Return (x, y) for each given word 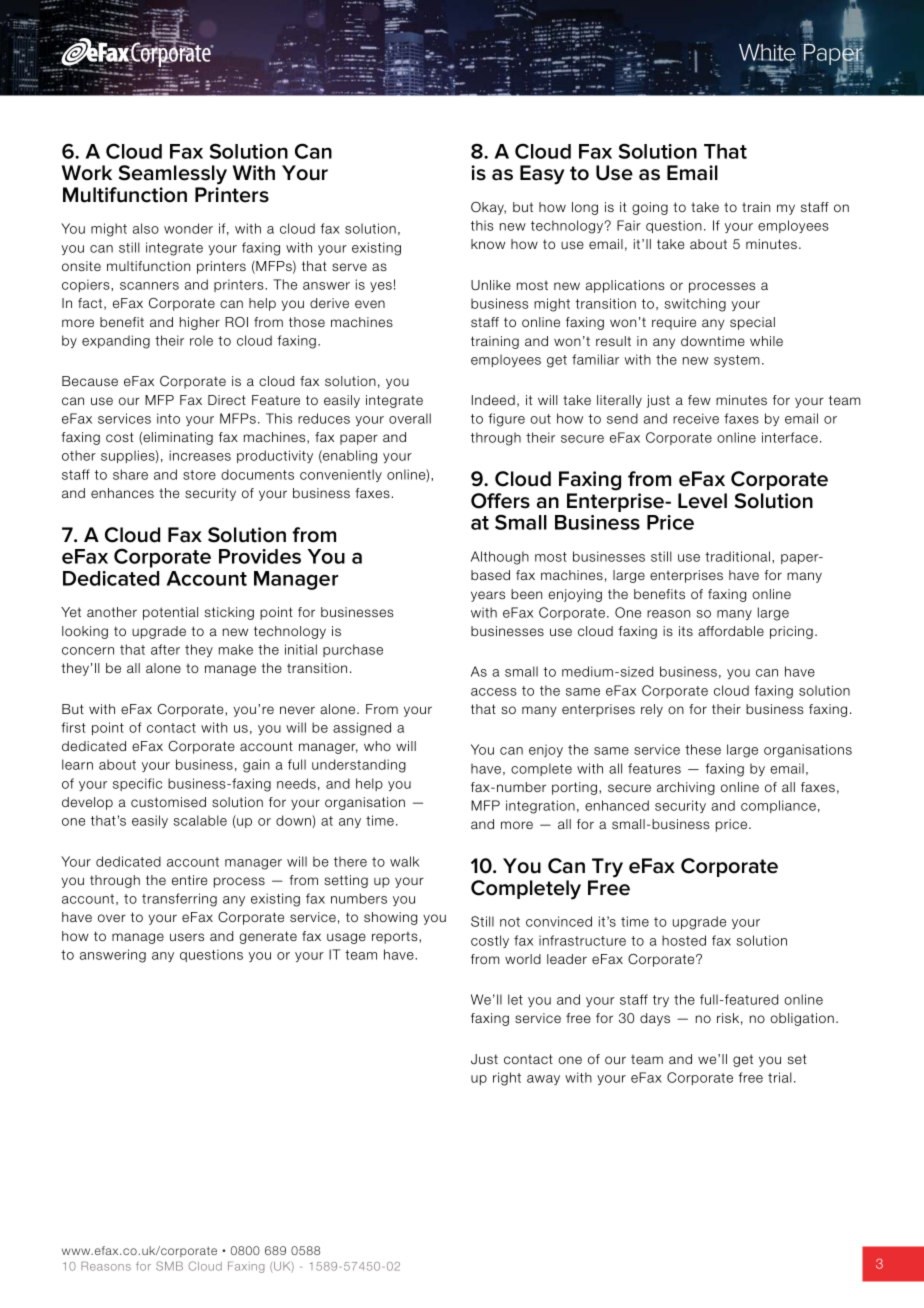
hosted (684, 940)
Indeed (493, 400)
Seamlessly (173, 175)
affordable (731, 631)
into (168, 418)
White (767, 53)
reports (396, 937)
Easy (542, 175)
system (737, 361)
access (494, 692)
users (187, 937)
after (165, 649)
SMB (169, 1266)
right (507, 1079)
